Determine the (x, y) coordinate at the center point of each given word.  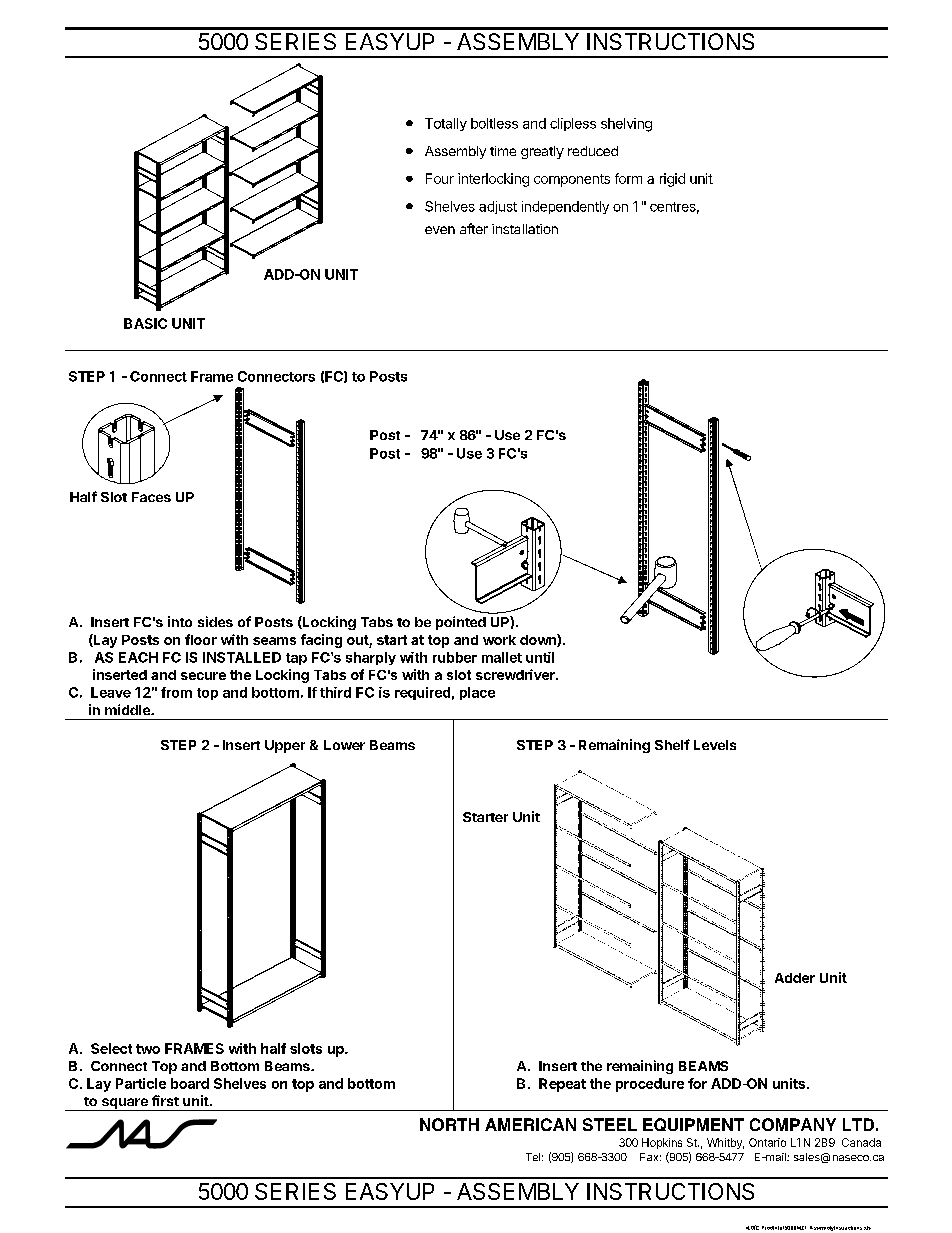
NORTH (449, 1124)
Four (440, 178)
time (503, 151)
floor (201, 639)
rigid (672, 180)
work (499, 640)
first (165, 1100)
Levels (715, 745)
